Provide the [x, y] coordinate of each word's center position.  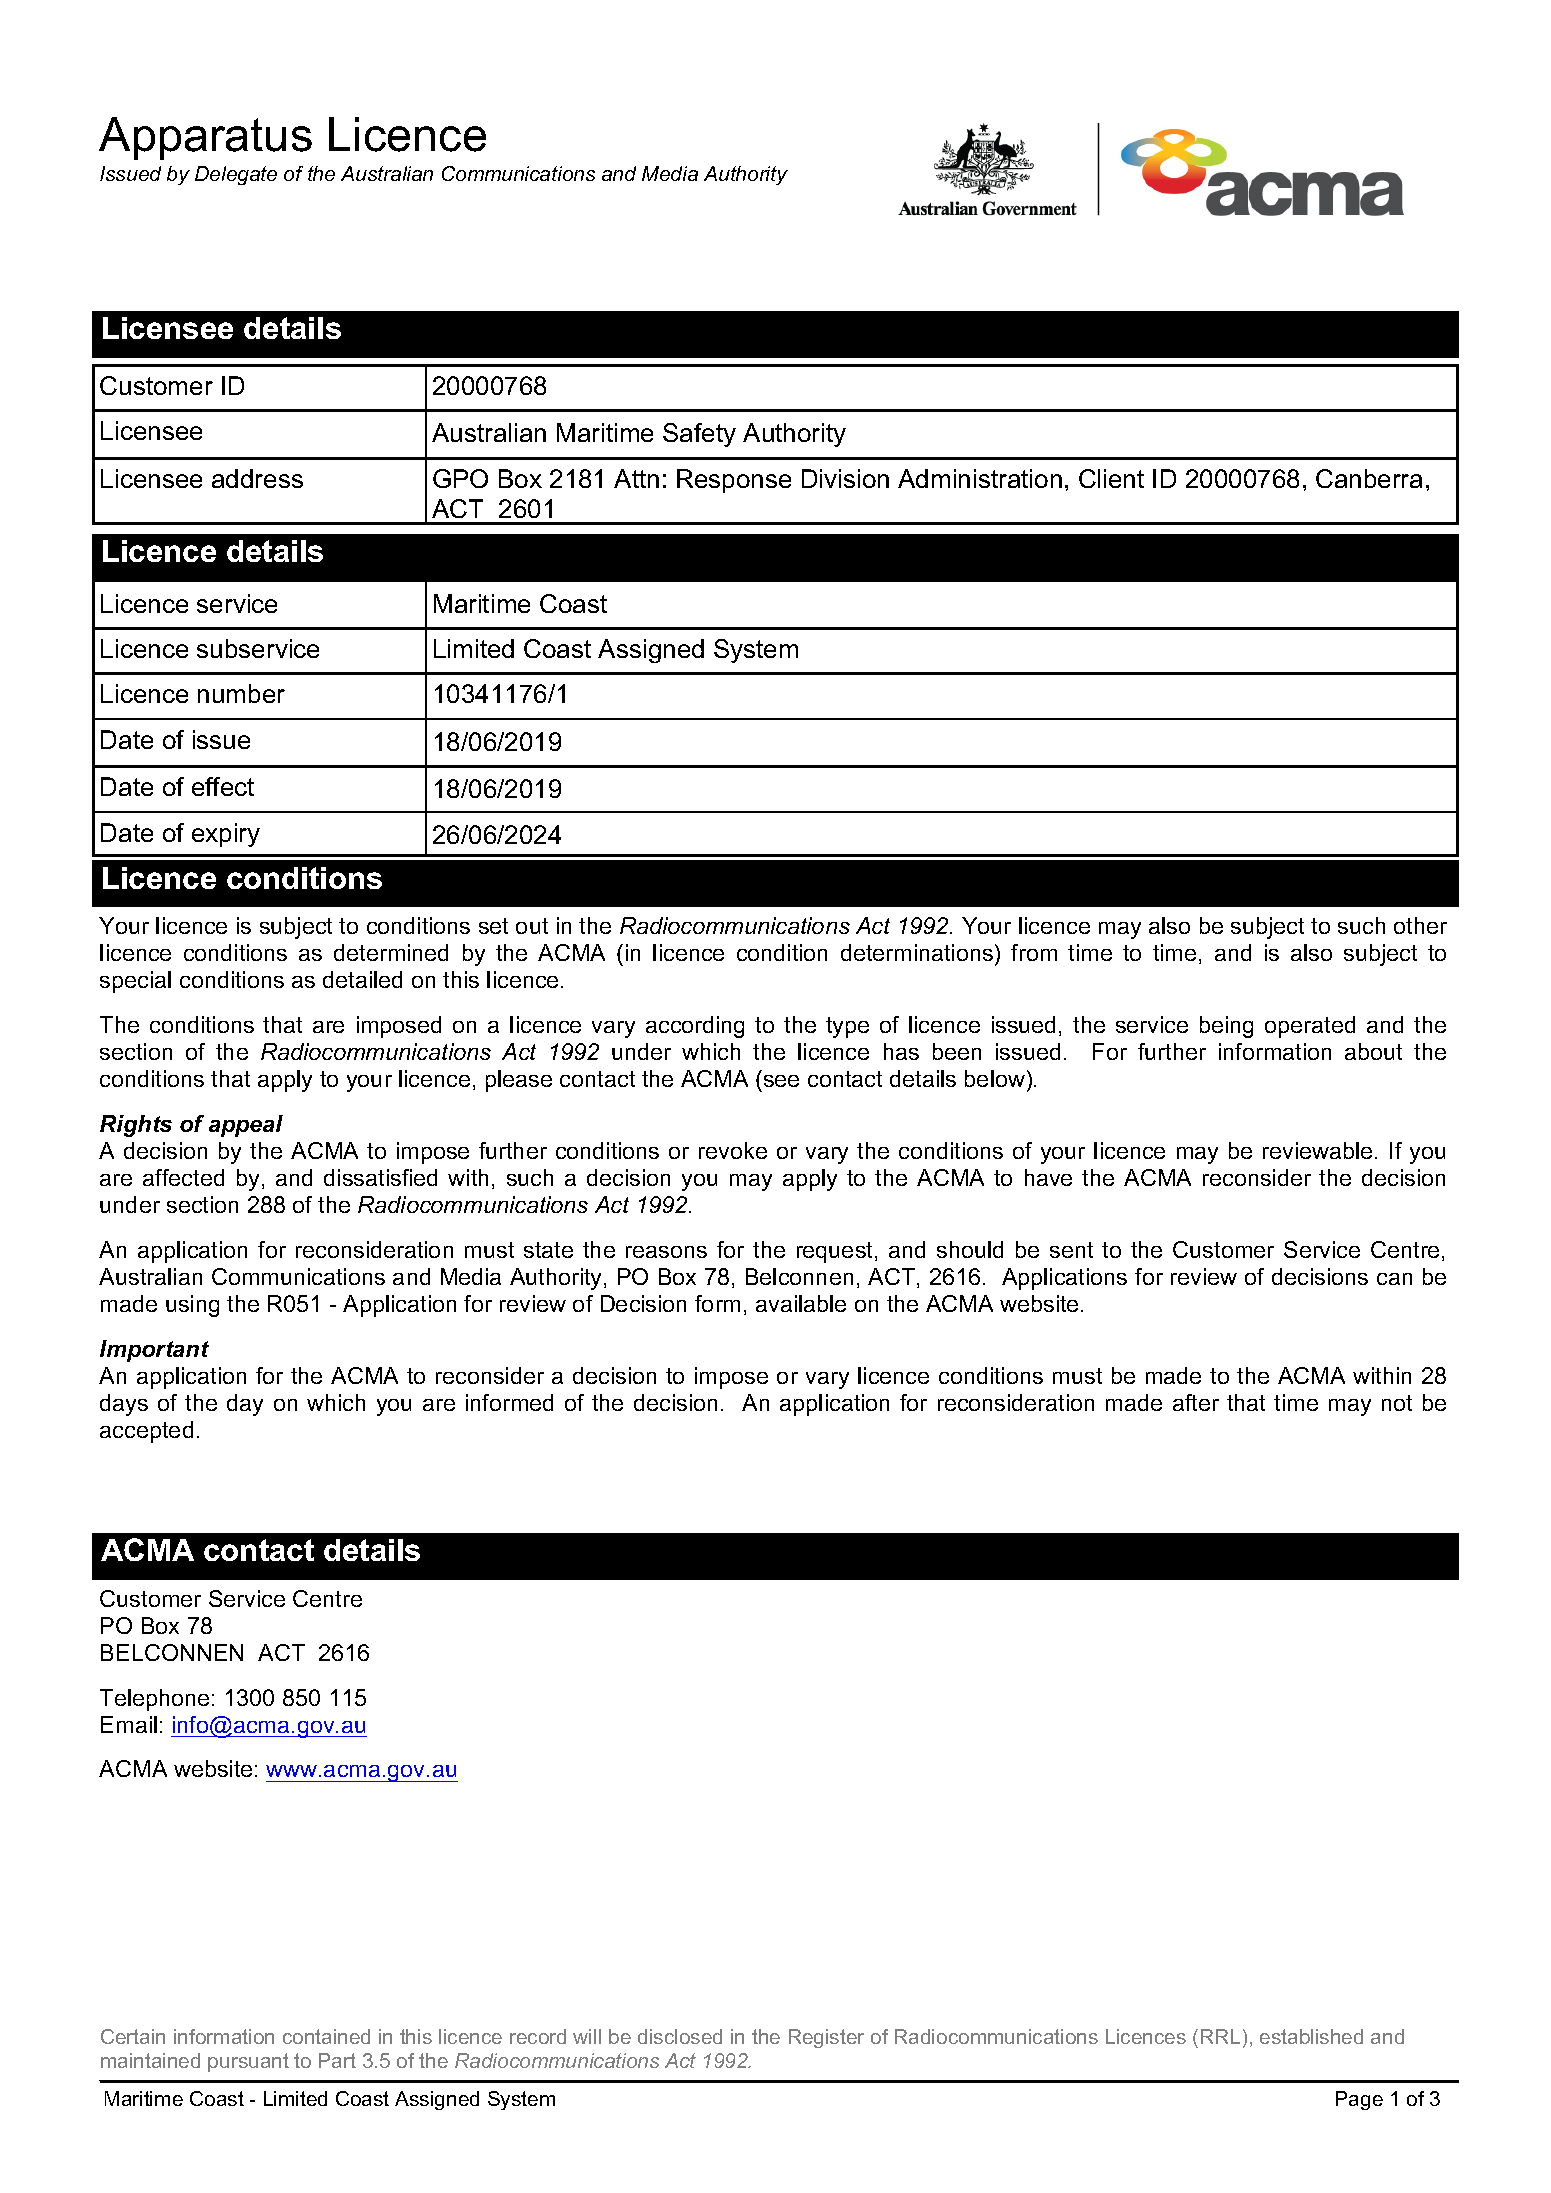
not [1397, 1403]
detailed [362, 979]
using [192, 1306]
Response [734, 481]
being [1226, 1027]
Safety [699, 435]
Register [826, 2038]
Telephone [154, 1700]
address [257, 478]
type [847, 1027]
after [1196, 1402]
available [801, 1303]
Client [1111, 478]
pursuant [248, 2062]
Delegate [236, 175]
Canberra [1369, 478]
